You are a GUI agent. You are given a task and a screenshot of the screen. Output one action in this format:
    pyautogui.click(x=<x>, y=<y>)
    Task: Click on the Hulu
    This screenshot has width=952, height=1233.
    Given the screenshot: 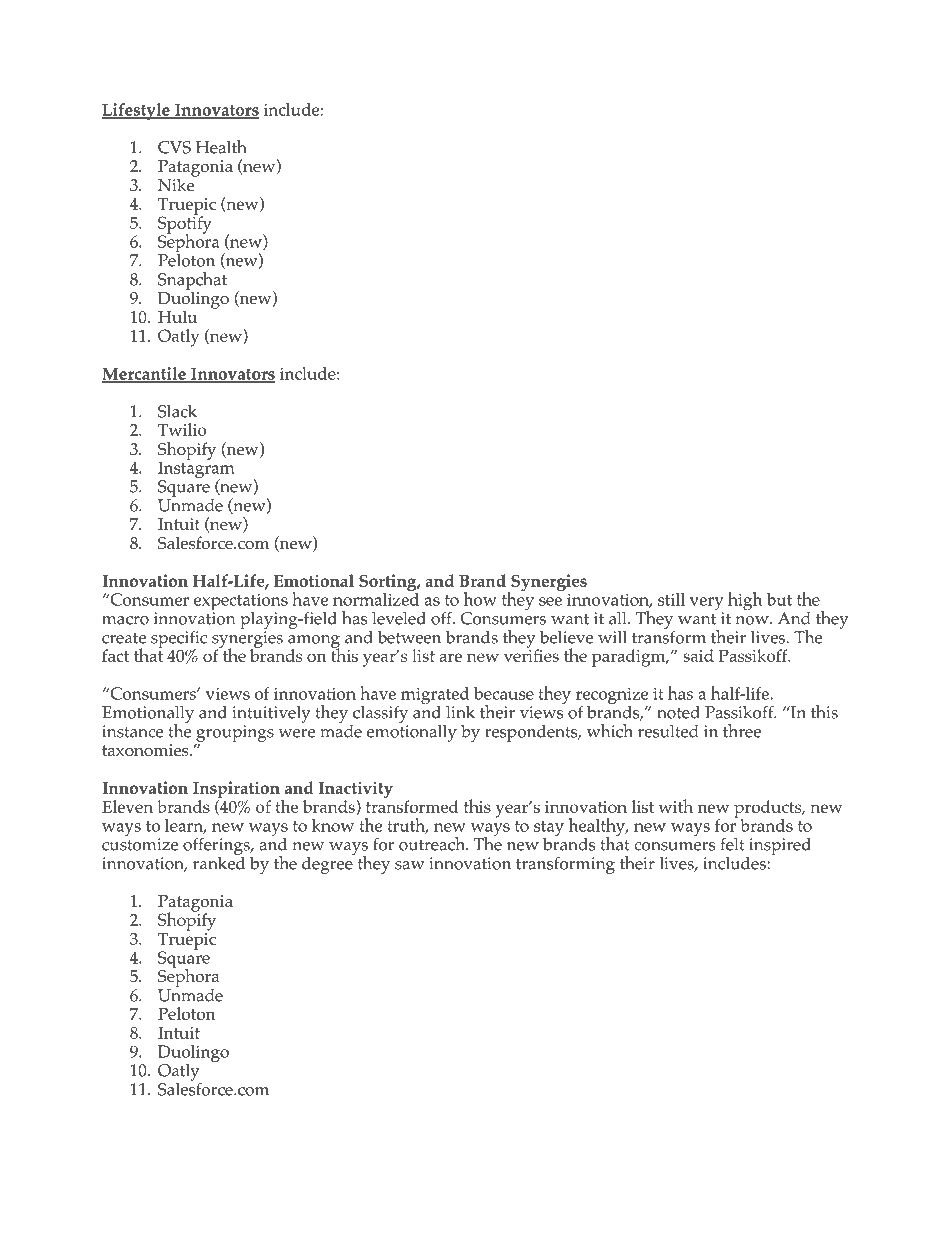 What is the action you would take?
    pyautogui.click(x=177, y=316)
